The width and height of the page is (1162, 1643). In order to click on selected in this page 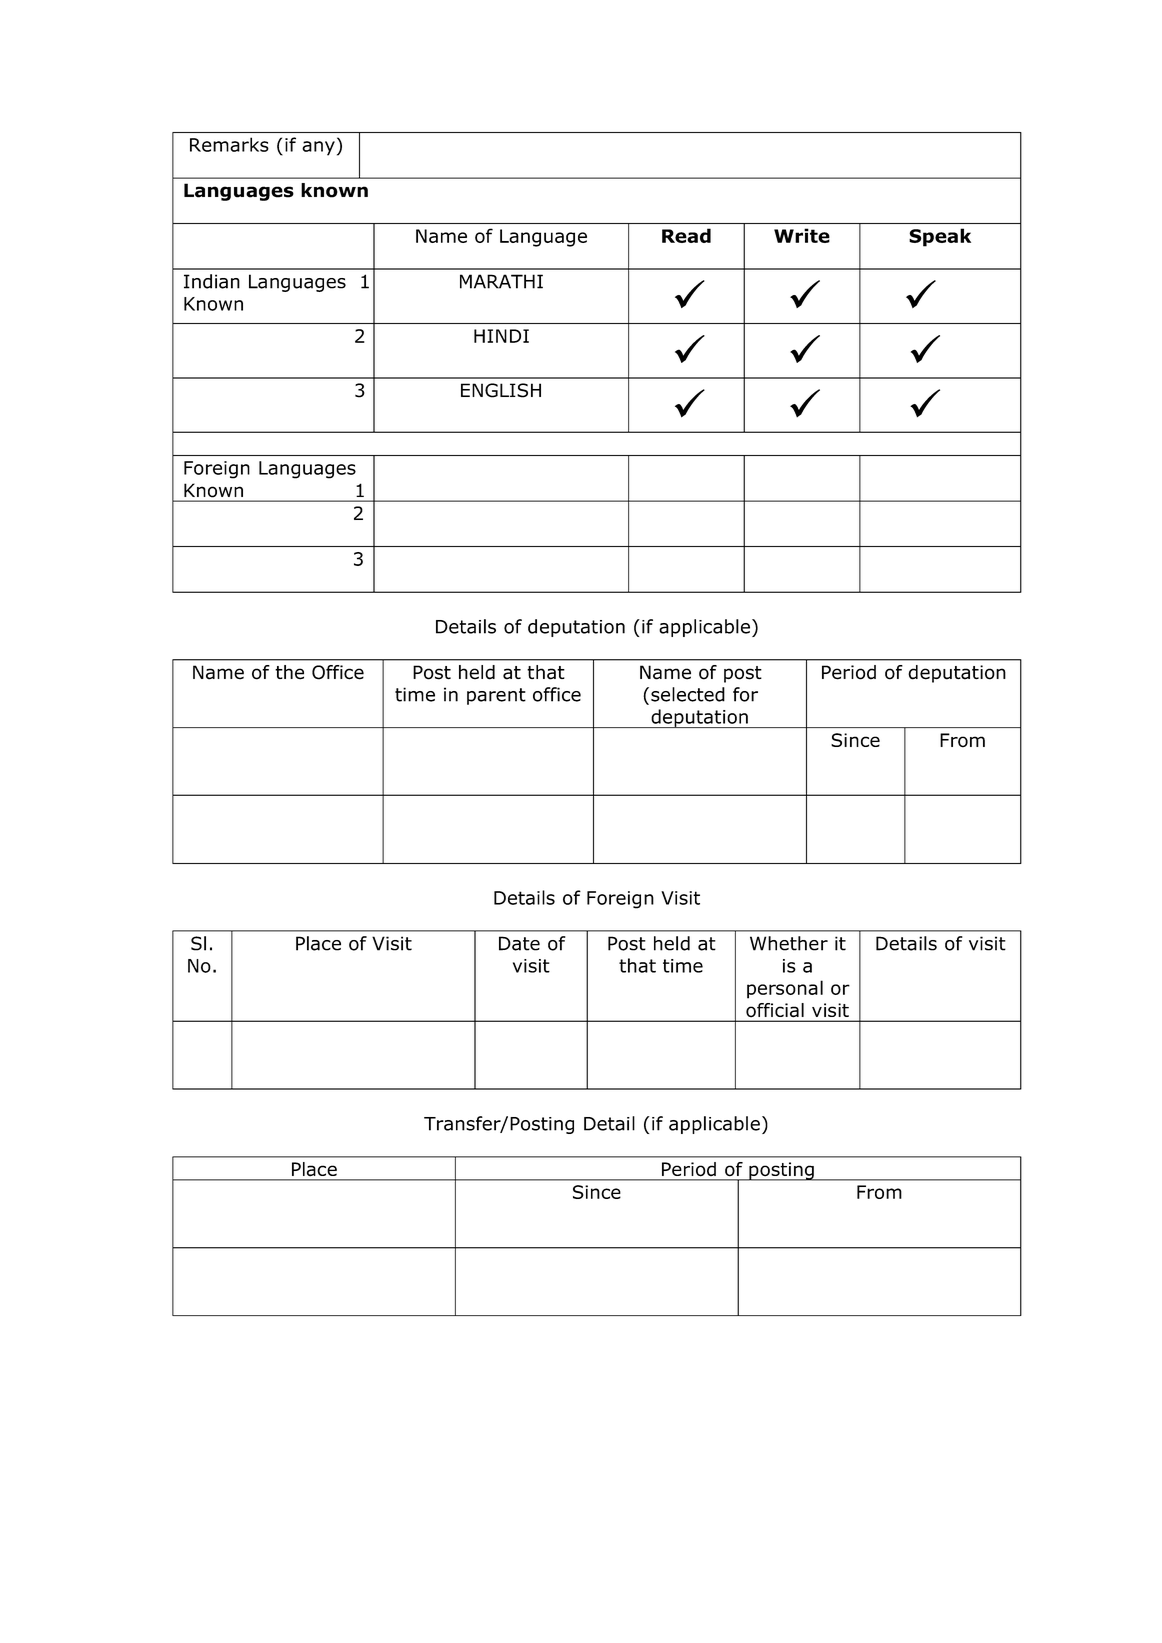, I will do `click(688, 694)`.
